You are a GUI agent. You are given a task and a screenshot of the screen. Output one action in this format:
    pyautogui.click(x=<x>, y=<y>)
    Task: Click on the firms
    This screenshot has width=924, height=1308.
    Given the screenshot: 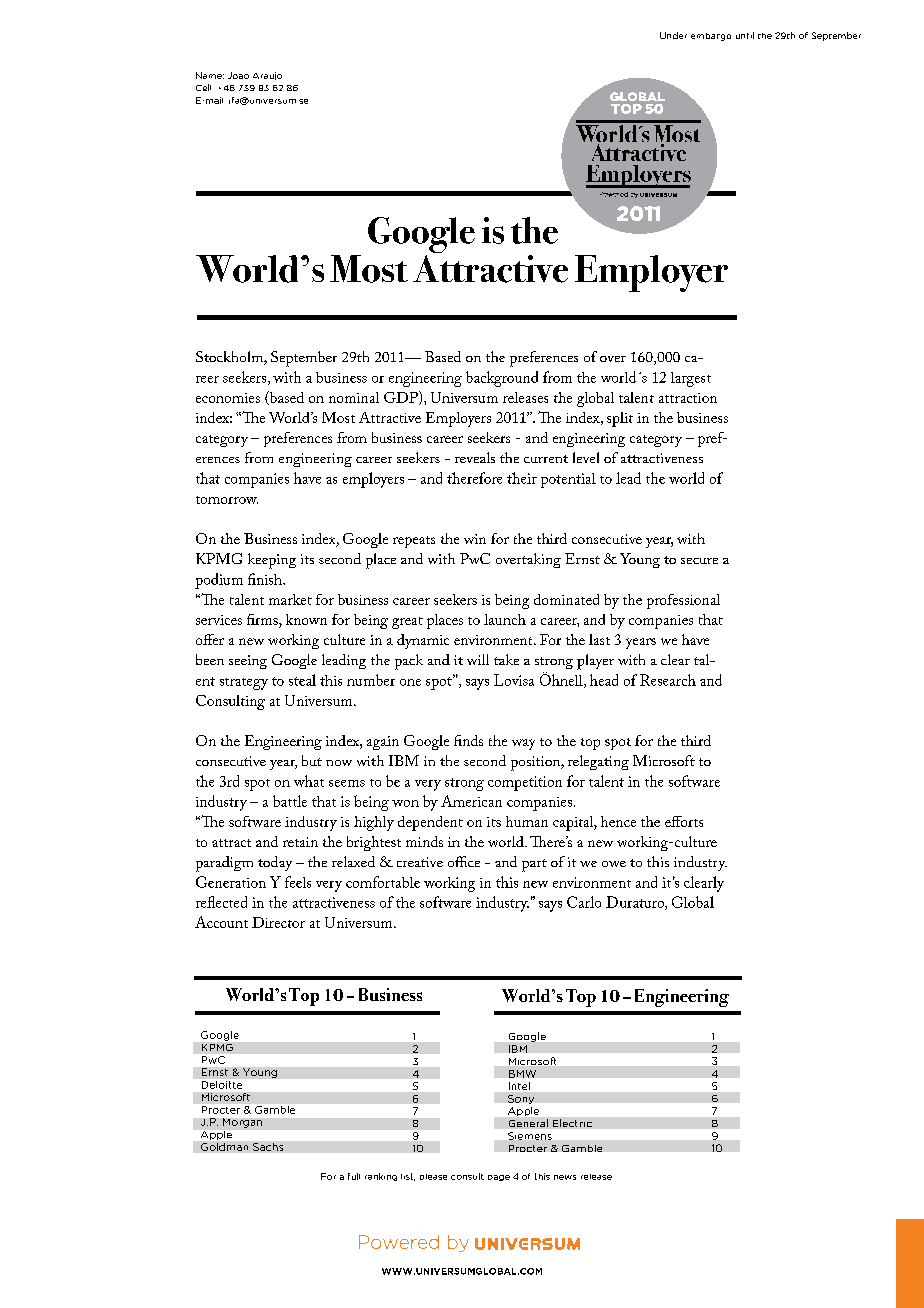 What is the action you would take?
    pyautogui.click(x=263, y=619)
